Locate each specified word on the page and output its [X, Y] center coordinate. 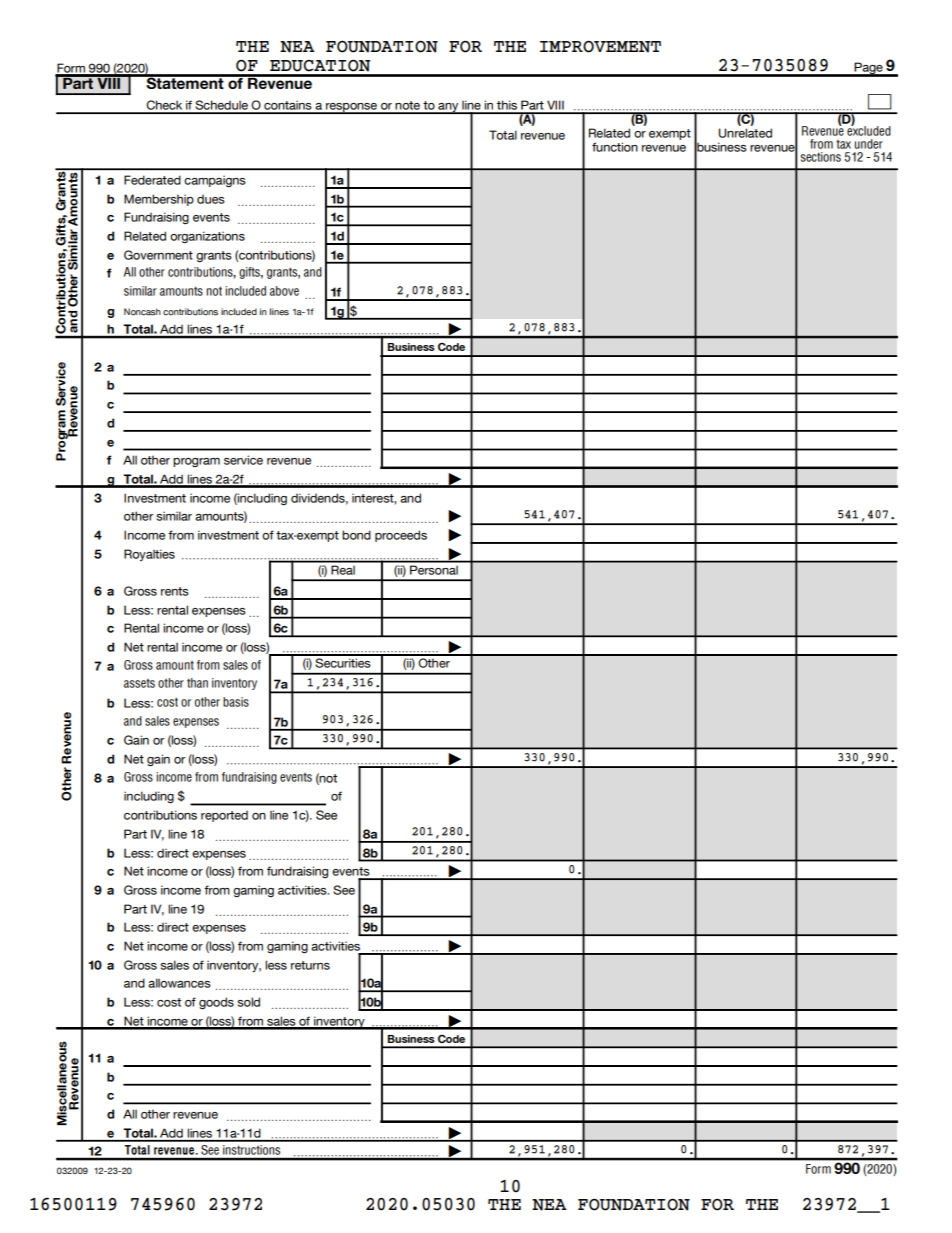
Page [869, 69]
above [284, 291]
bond [356, 535]
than [197, 683]
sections [821, 157]
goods [216, 1003]
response [352, 108]
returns [310, 965]
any [448, 108]
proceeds [401, 536]
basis [236, 702]
